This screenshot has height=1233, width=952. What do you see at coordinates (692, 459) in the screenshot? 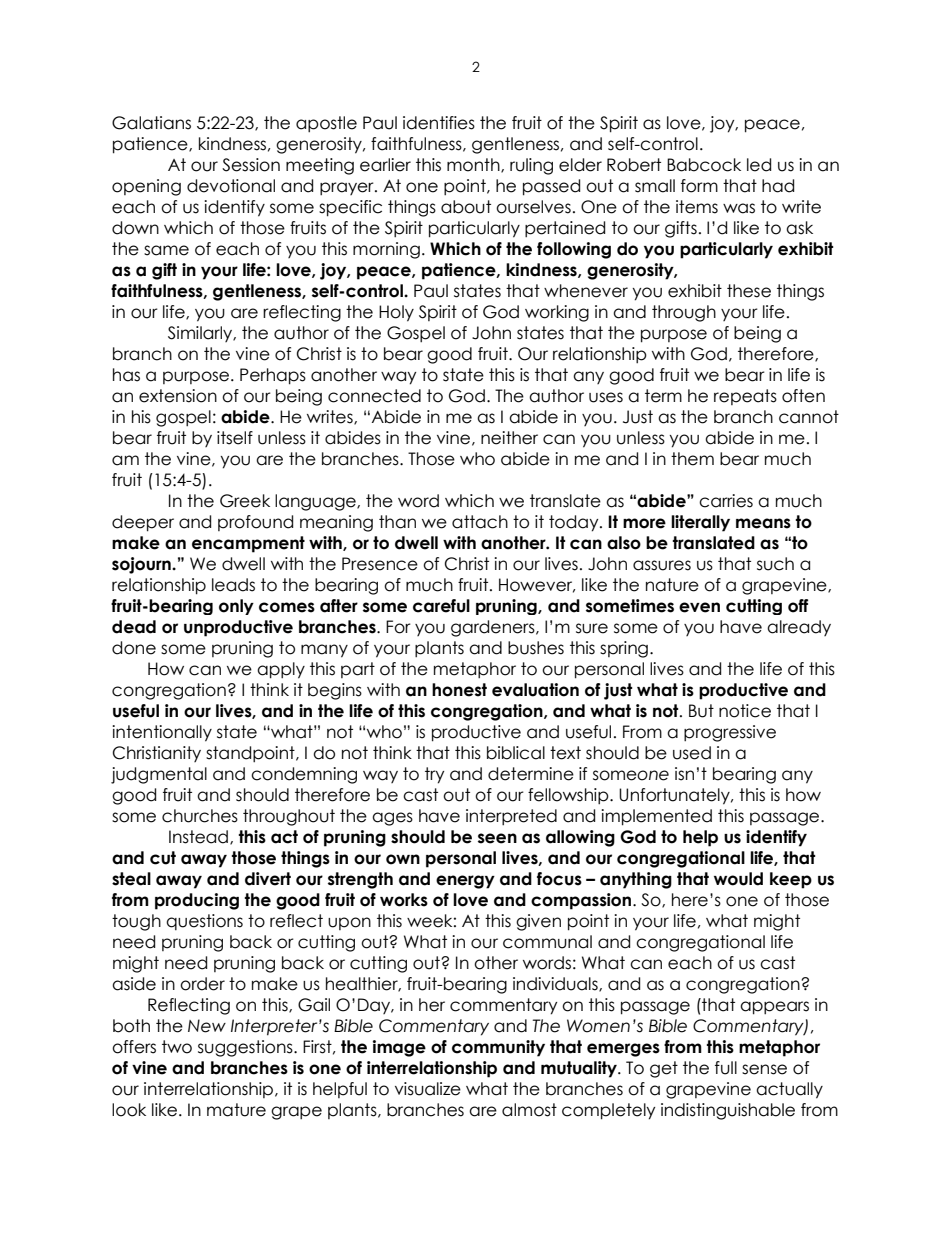
I see `them` at bounding box center [692, 459].
